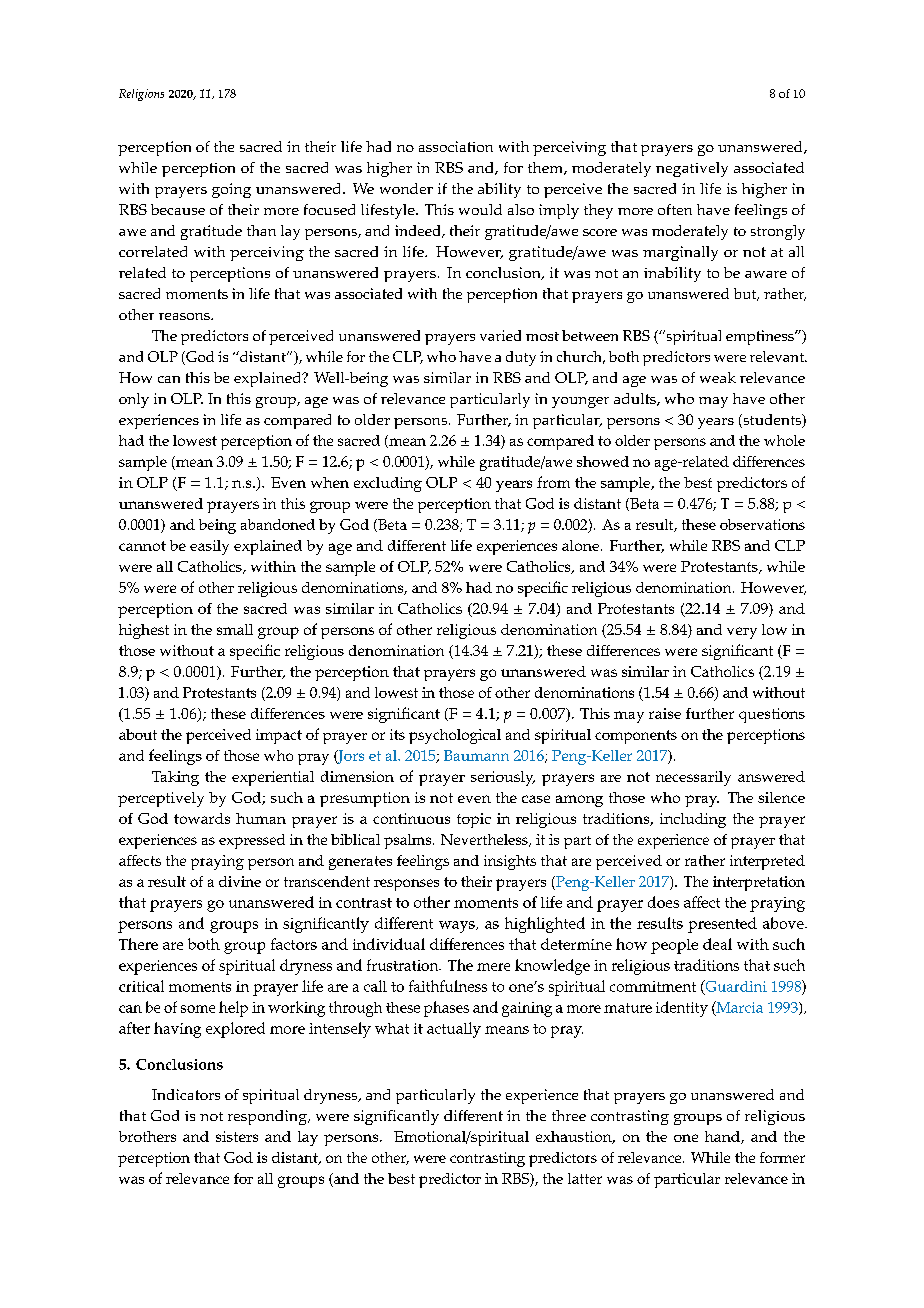  What do you see at coordinates (455, 736) in the document?
I see `psychological` at bounding box center [455, 736].
